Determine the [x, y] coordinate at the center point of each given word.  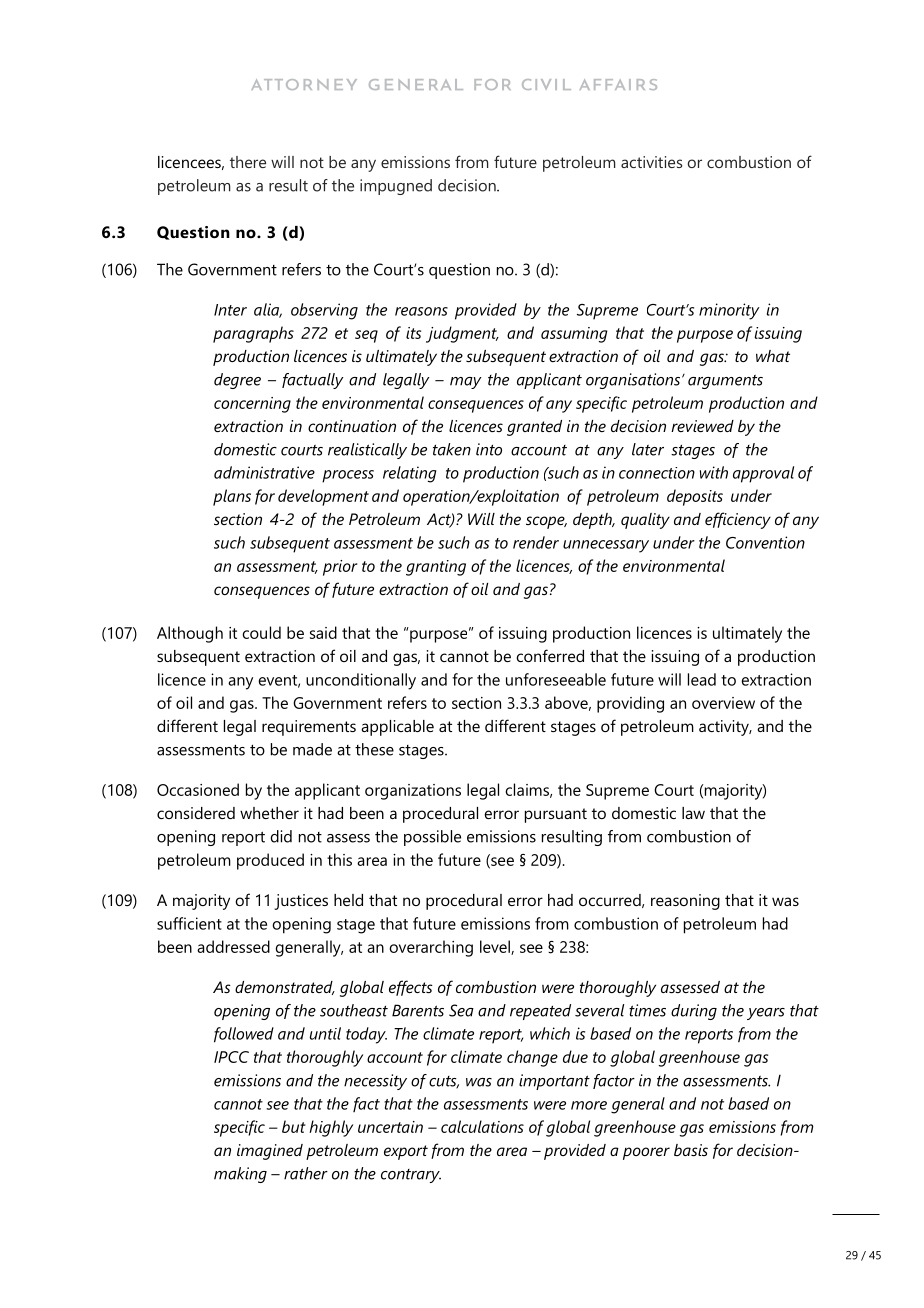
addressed [233, 946]
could [261, 632]
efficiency [738, 520]
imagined [270, 1152]
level [496, 947]
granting [436, 568]
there [248, 162]
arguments [725, 382]
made [312, 749]
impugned [396, 187]
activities [651, 162]
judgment [462, 334]
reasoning [685, 902]
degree [237, 381]
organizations [413, 792]
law [693, 813]
